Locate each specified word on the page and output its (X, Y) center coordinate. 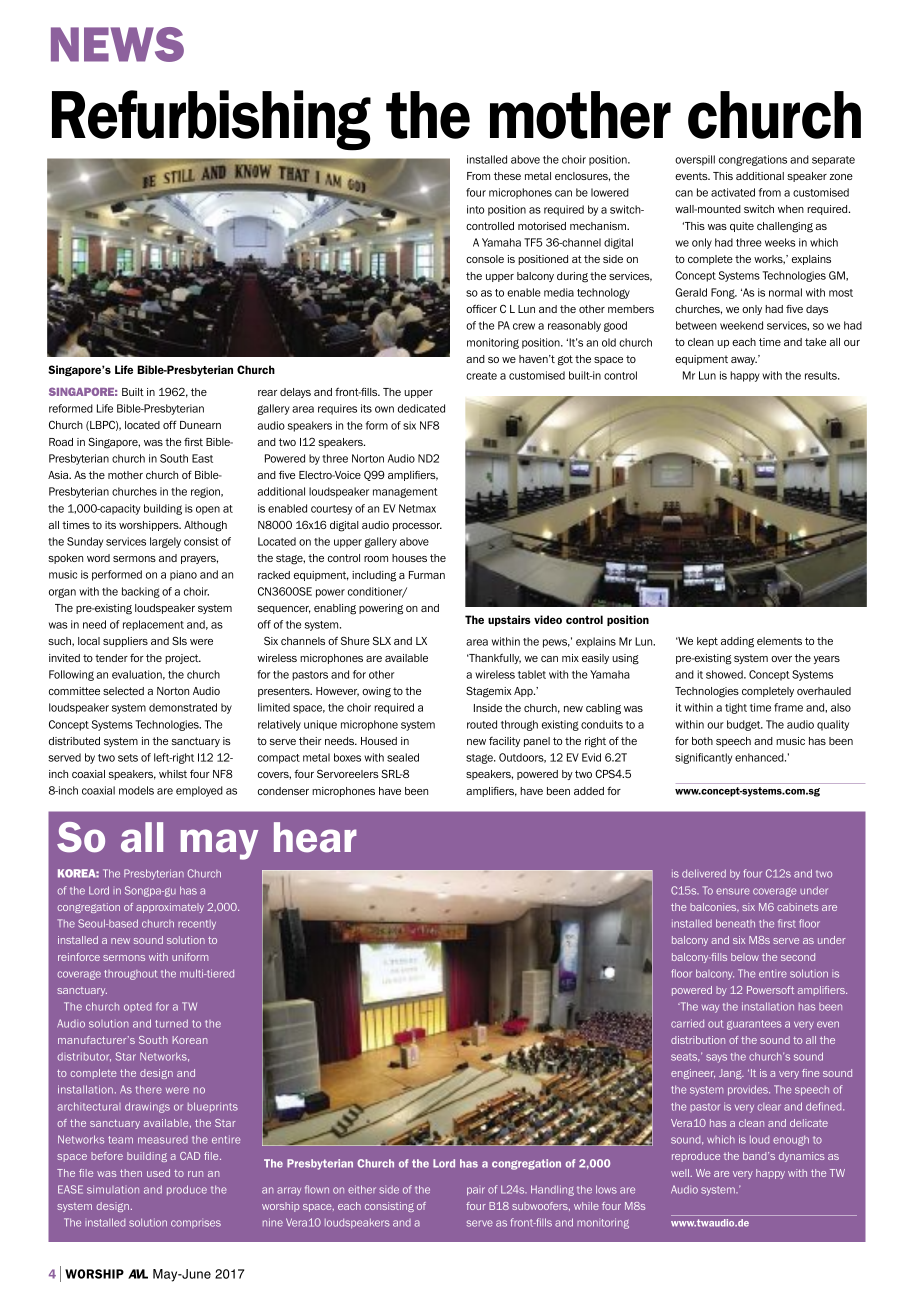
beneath (735, 923)
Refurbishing (211, 120)
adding (737, 642)
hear (315, 837)
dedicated (421, 408)
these (507, 176)
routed (482, 724)
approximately (170, 908)
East (202, 458)
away (744, 361)
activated (733, 192)
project (183, 659)
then (131, 1173)
